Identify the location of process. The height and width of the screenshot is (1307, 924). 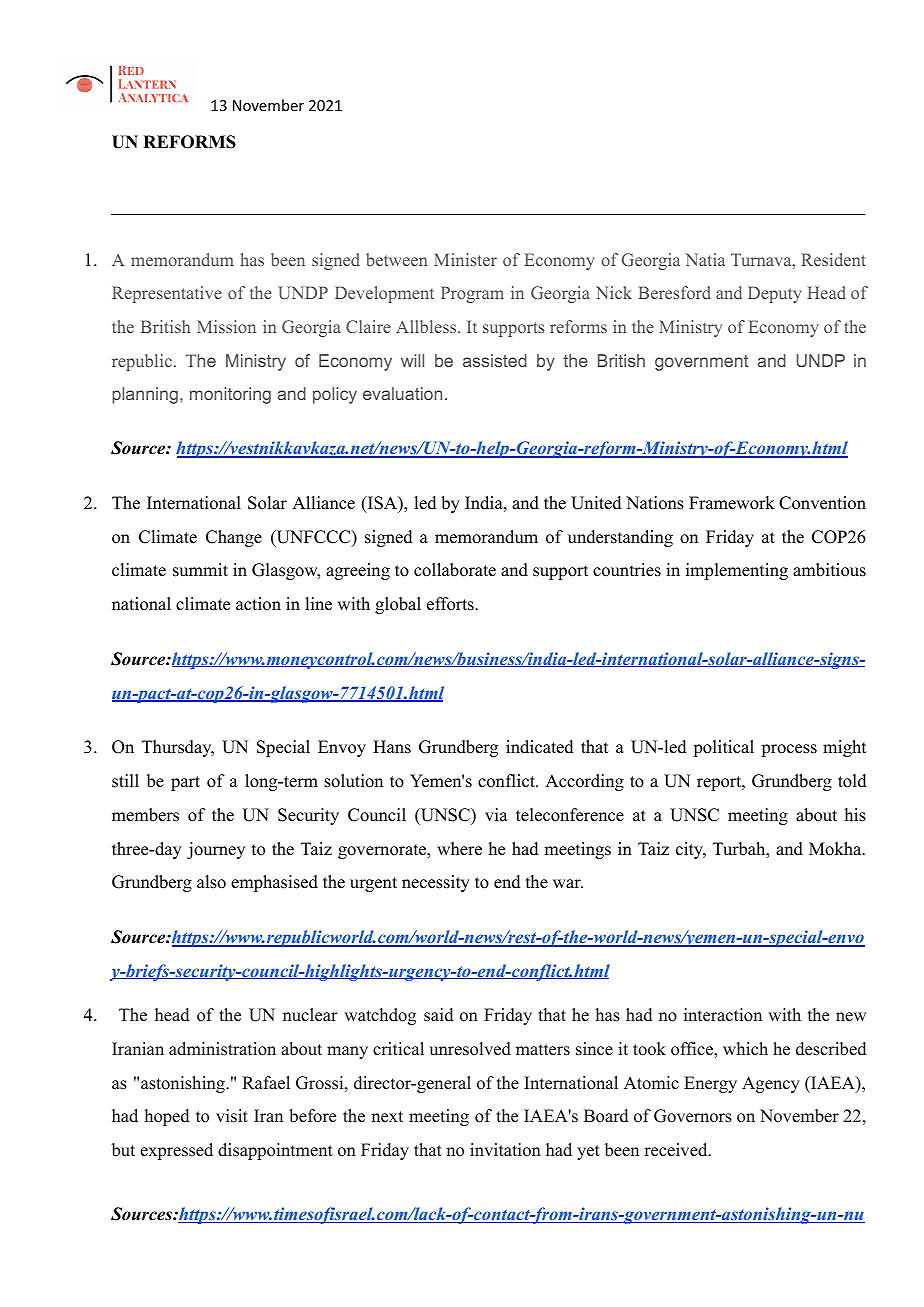
(789, 750).
